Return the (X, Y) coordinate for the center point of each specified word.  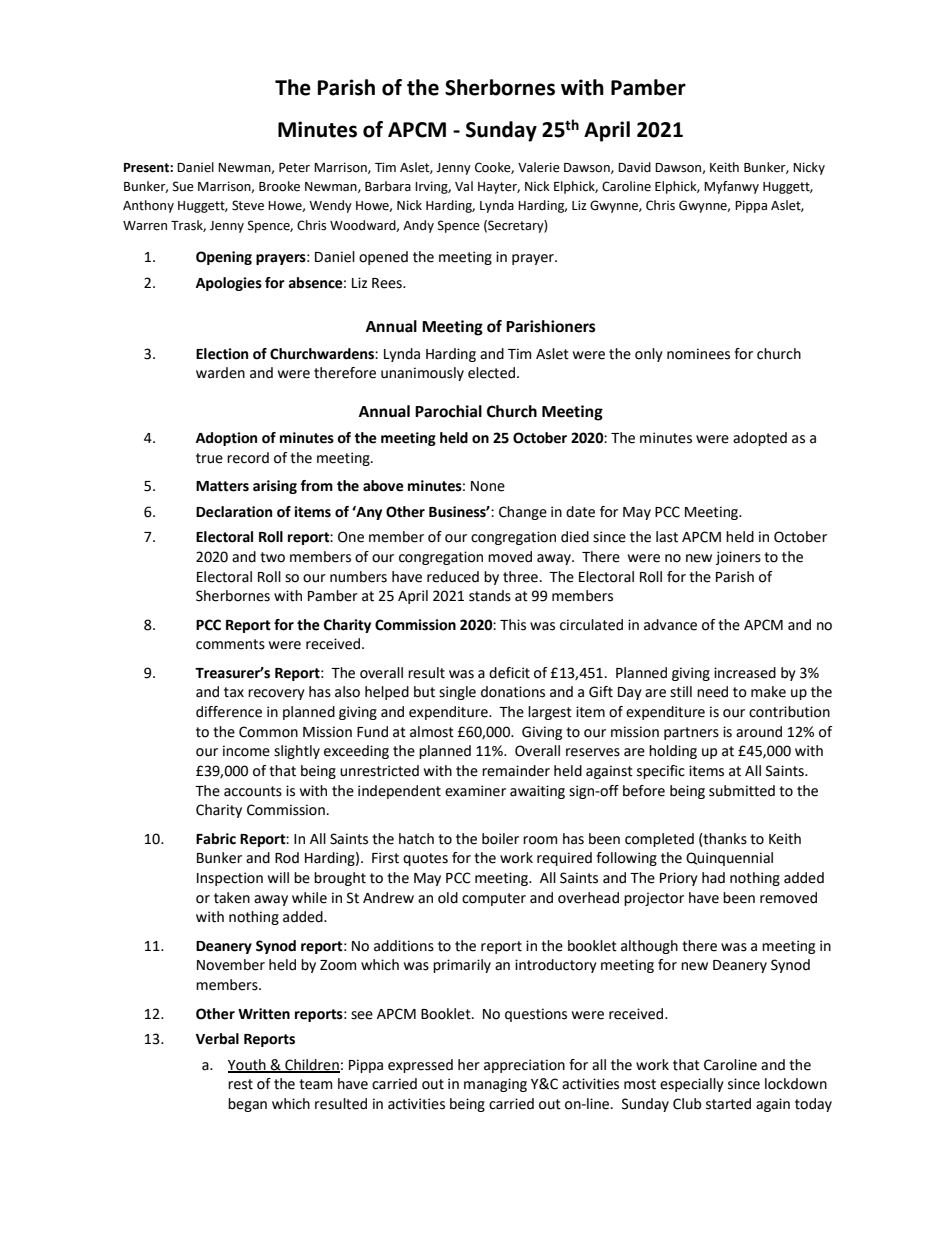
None (488, 486)
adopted (760, 439)
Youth (248, 1065)
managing (495, 1085)
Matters (222, 486)
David (634, 167)
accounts (253, 791)
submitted (742, 791)
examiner (475, 791)
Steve (248, 205)
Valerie (539, 167)
